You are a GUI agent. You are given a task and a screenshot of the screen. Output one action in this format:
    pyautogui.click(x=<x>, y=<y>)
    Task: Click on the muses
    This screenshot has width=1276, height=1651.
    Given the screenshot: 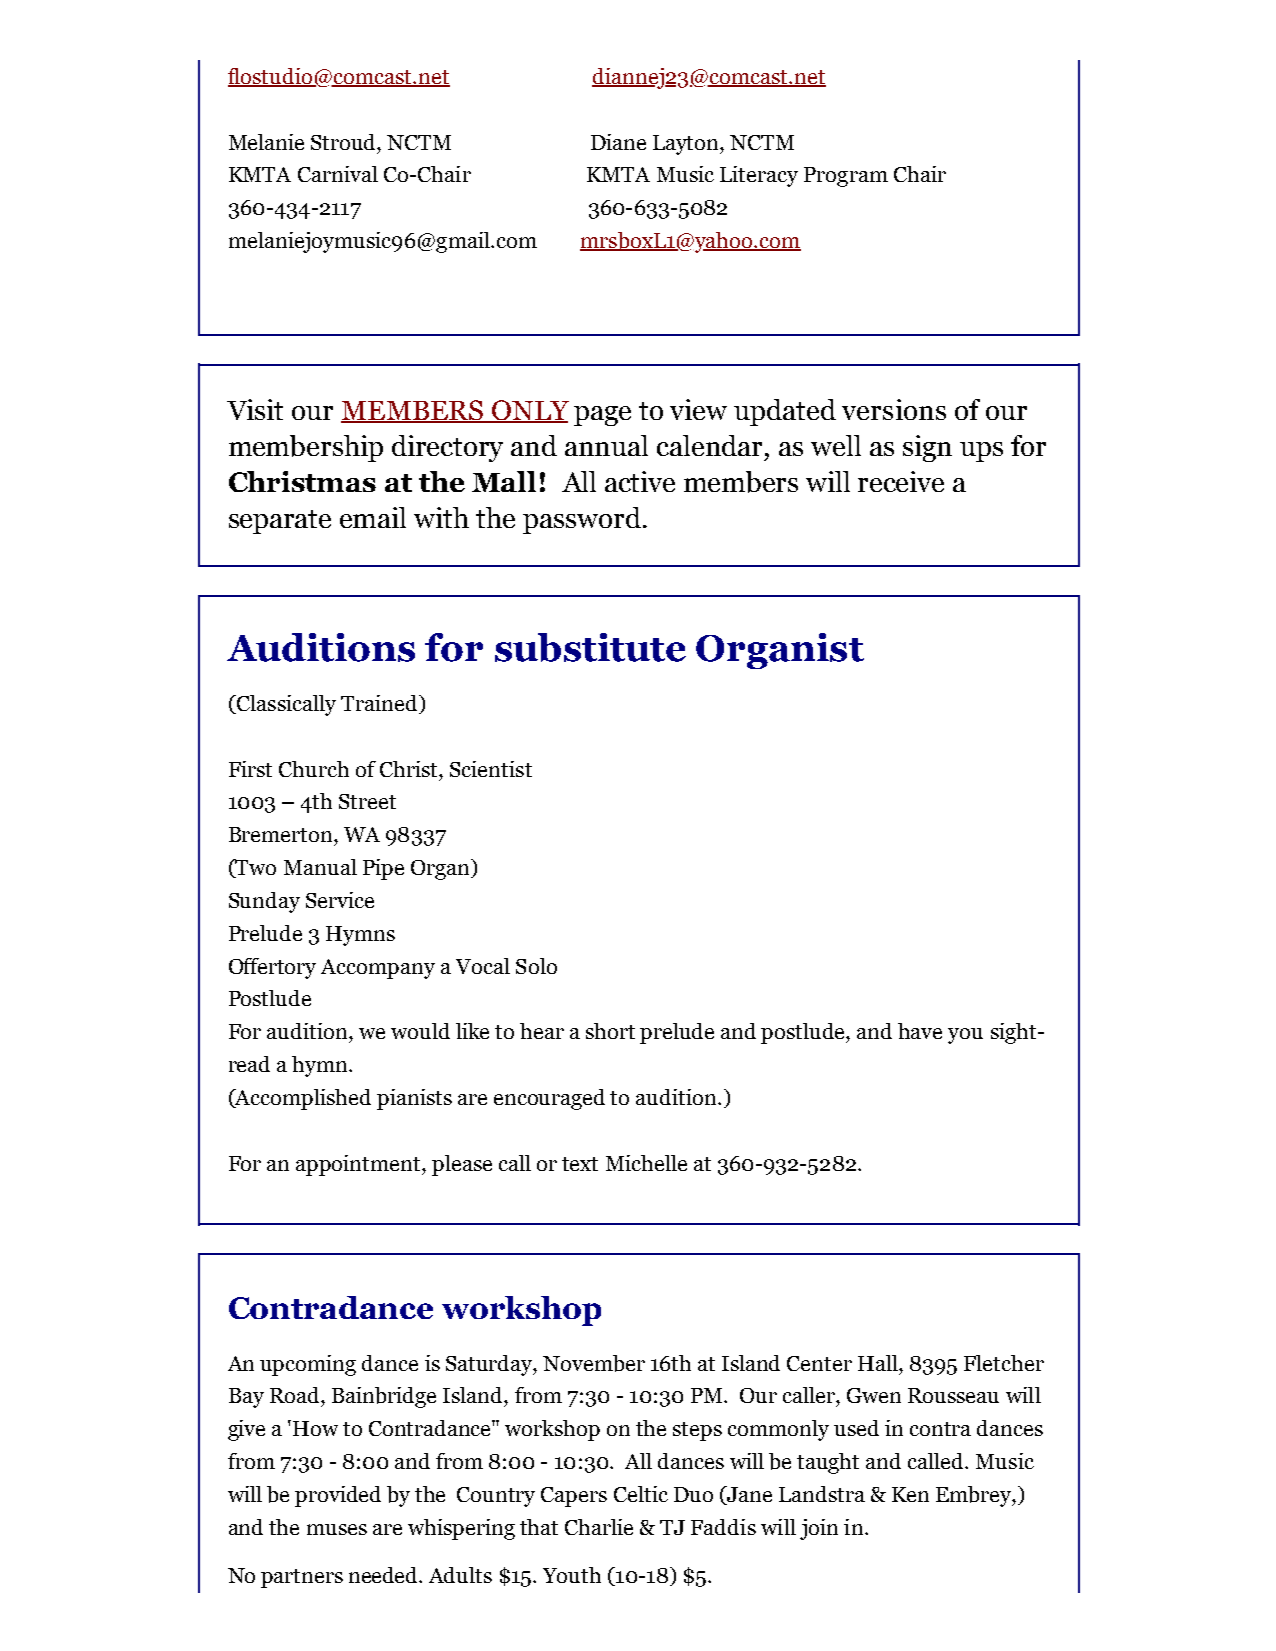 What is the action you would take?
    pyautogui.click(x=337, y=1529)
